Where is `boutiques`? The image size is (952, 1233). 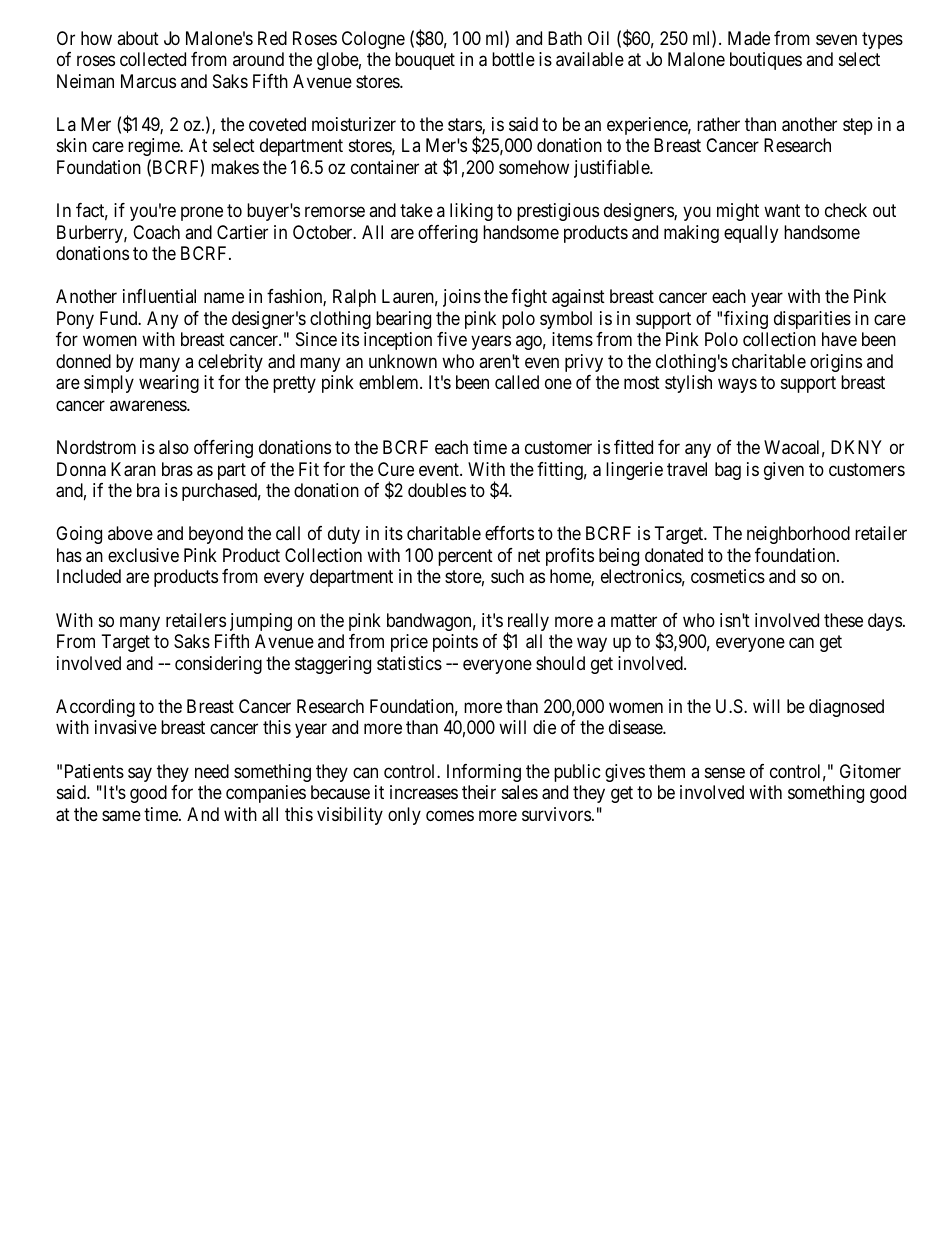 boutiques is located at coordinates (766, 61).
